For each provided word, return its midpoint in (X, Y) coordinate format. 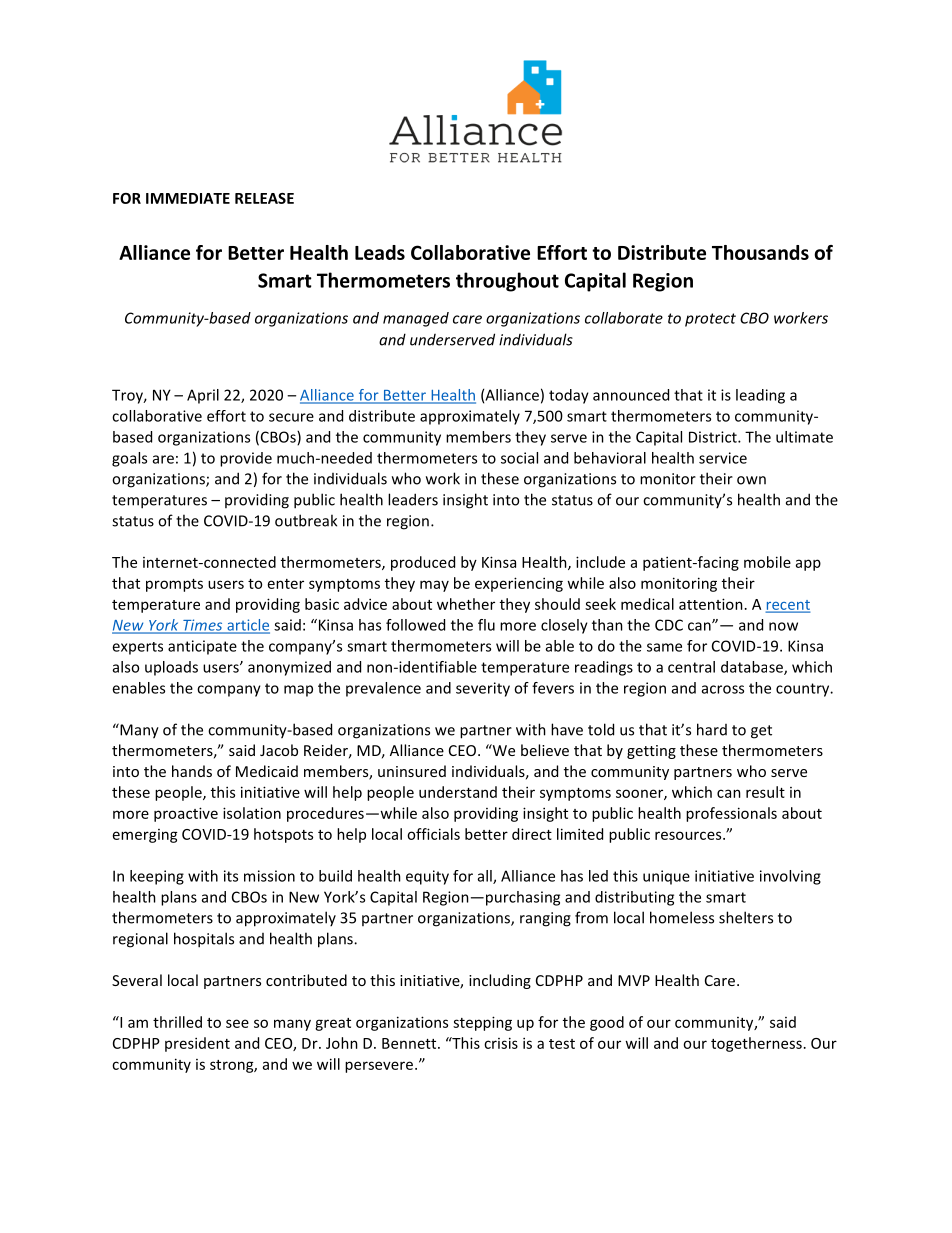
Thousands (760, 252)
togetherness (756, 1044)
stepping (482, 1023)
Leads (380, 252)
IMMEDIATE (188, 198)
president (197, 1044)
